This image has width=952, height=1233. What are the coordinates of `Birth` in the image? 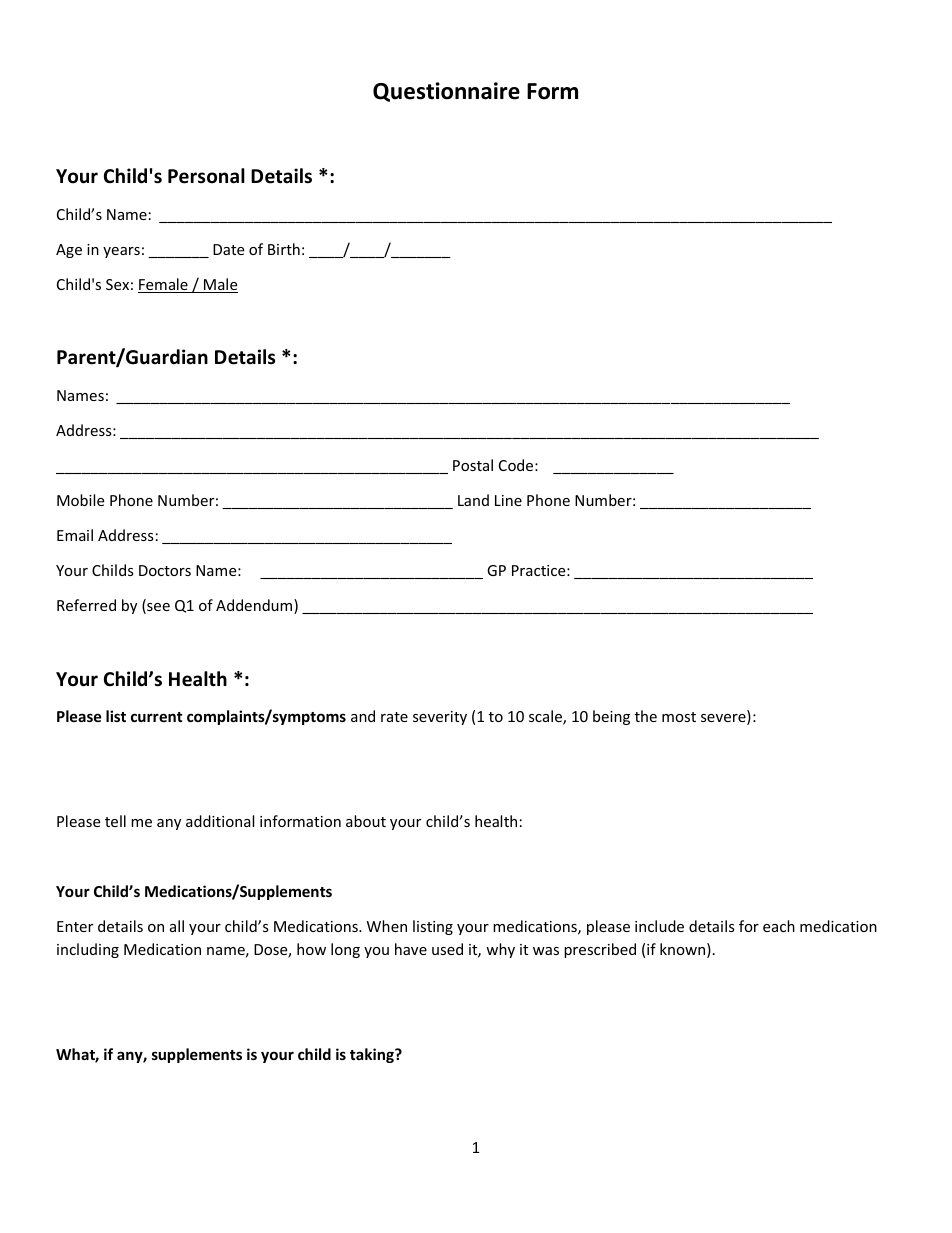 It's located at (284, 249).
